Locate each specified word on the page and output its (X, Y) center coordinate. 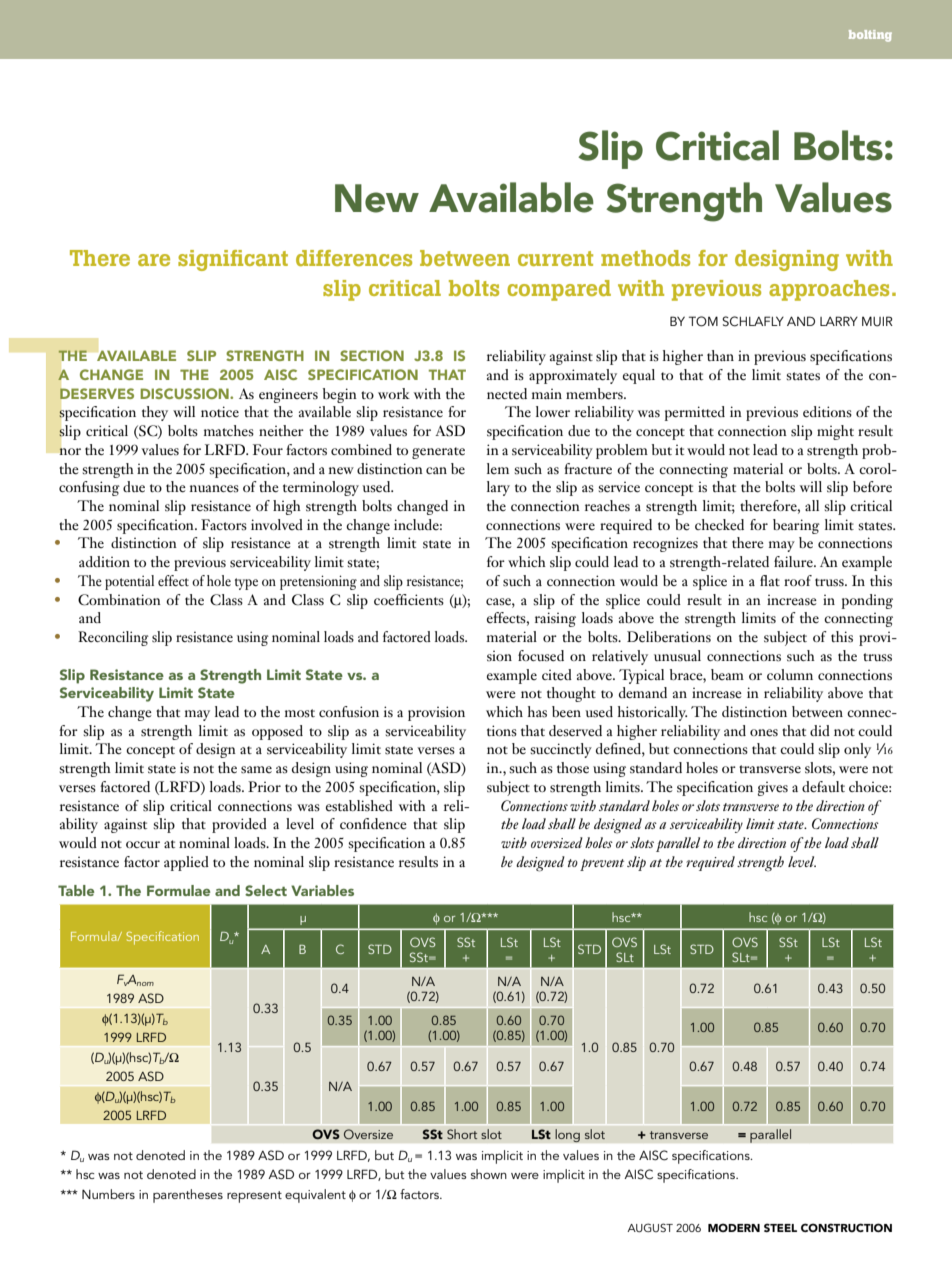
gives (773, 789)
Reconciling (113, 638)
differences (354, 258)
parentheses (188, 1196)
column (790, 674)
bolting (870, 36)
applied (186, 863)
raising (555, 619)
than (720, 355)
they (155, 413)
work (394, 393)
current (555, 258)
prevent (602, 865)
